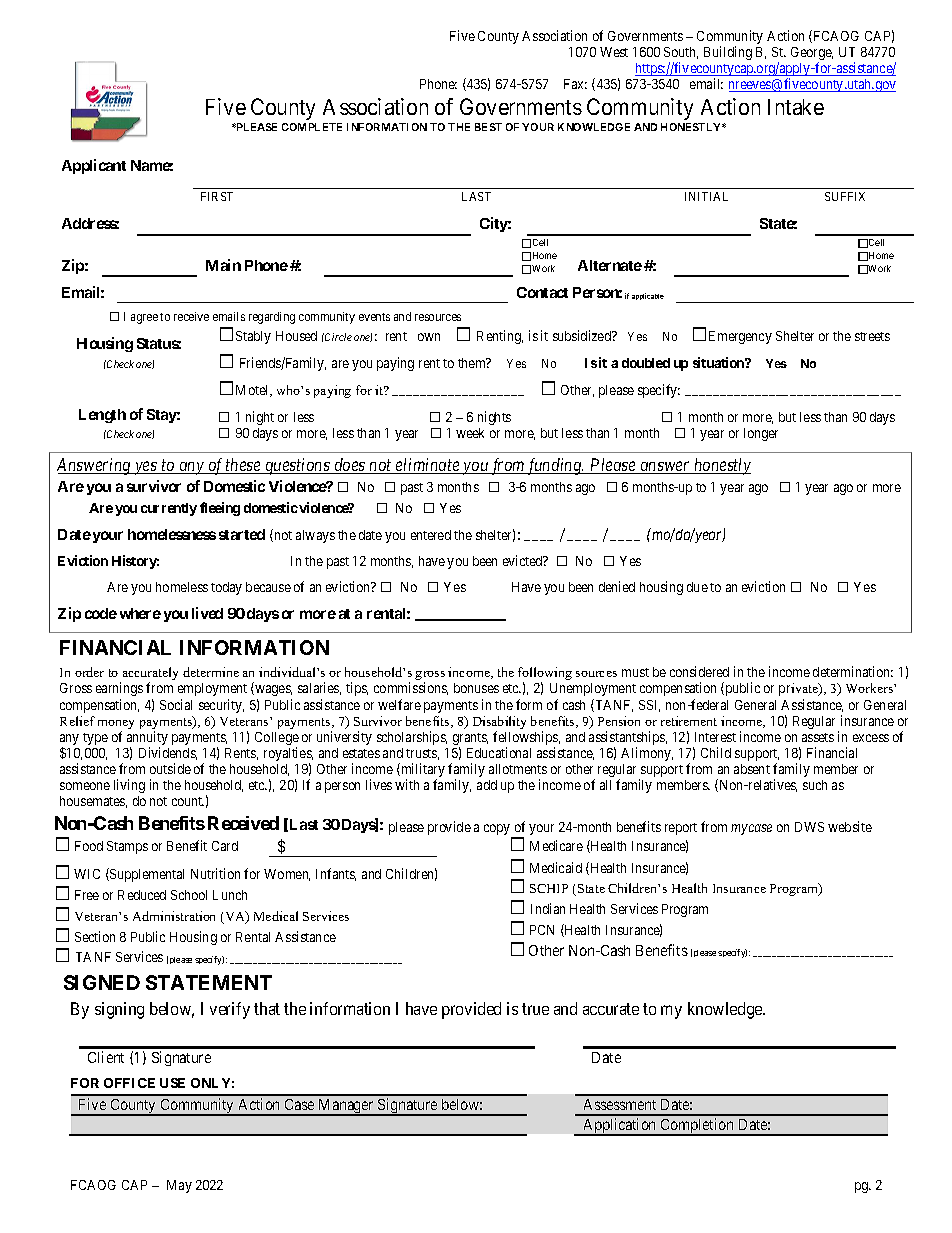 The image size is (952, 1233). What do you see at coordinates (346, 1107) in the screenshot?
I see `Manager` at bounding box center [346, 1107].
